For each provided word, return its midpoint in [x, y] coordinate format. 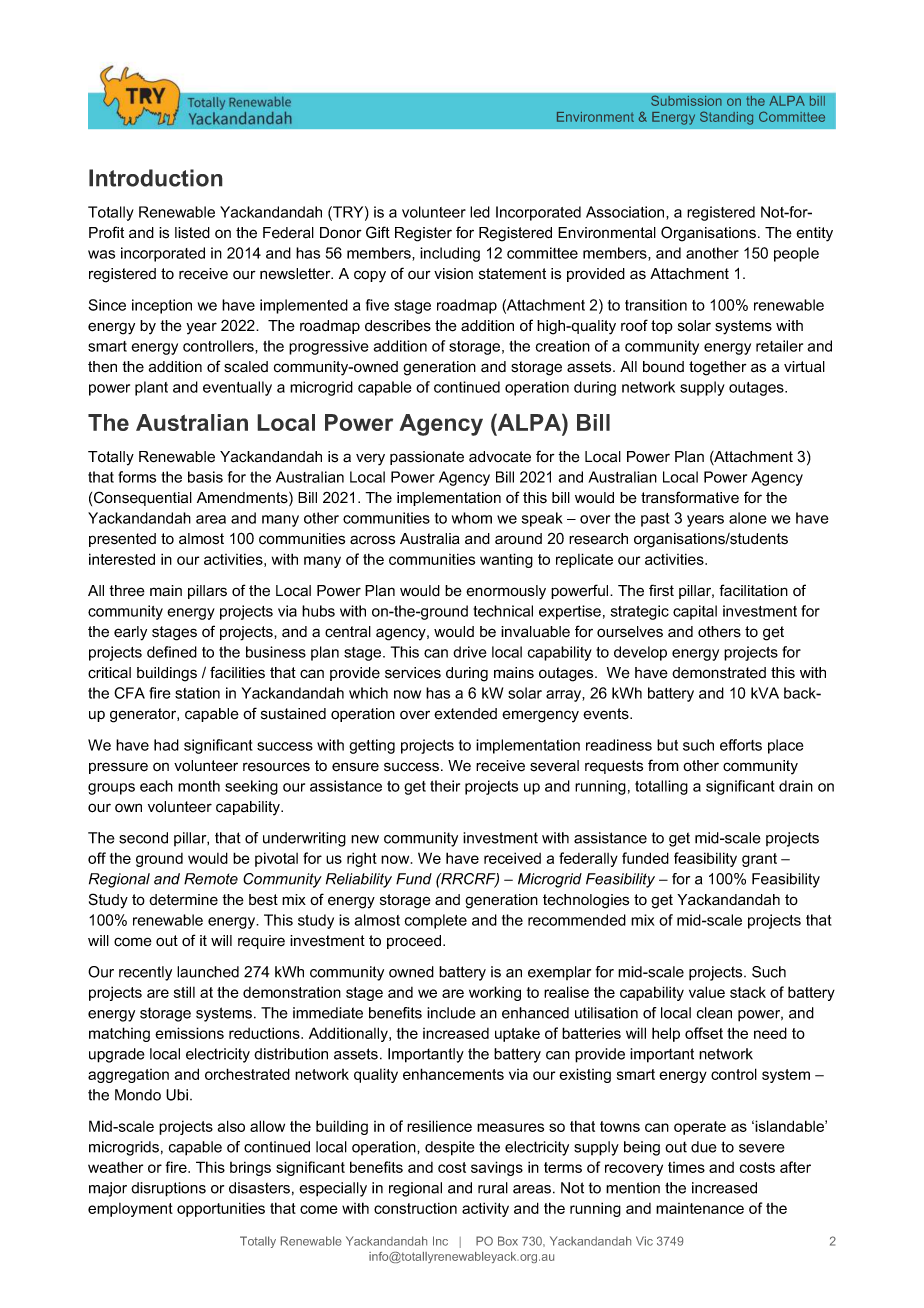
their [445, 786]
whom [472, 518]
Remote [211, 879]
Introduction [156, 178]
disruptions [168, 1189]
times [686, 1167]
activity [485, 1209]
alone [747, 518]
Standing [726, 118]
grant [759, 860]
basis [205, 477]
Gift [378, 232]
